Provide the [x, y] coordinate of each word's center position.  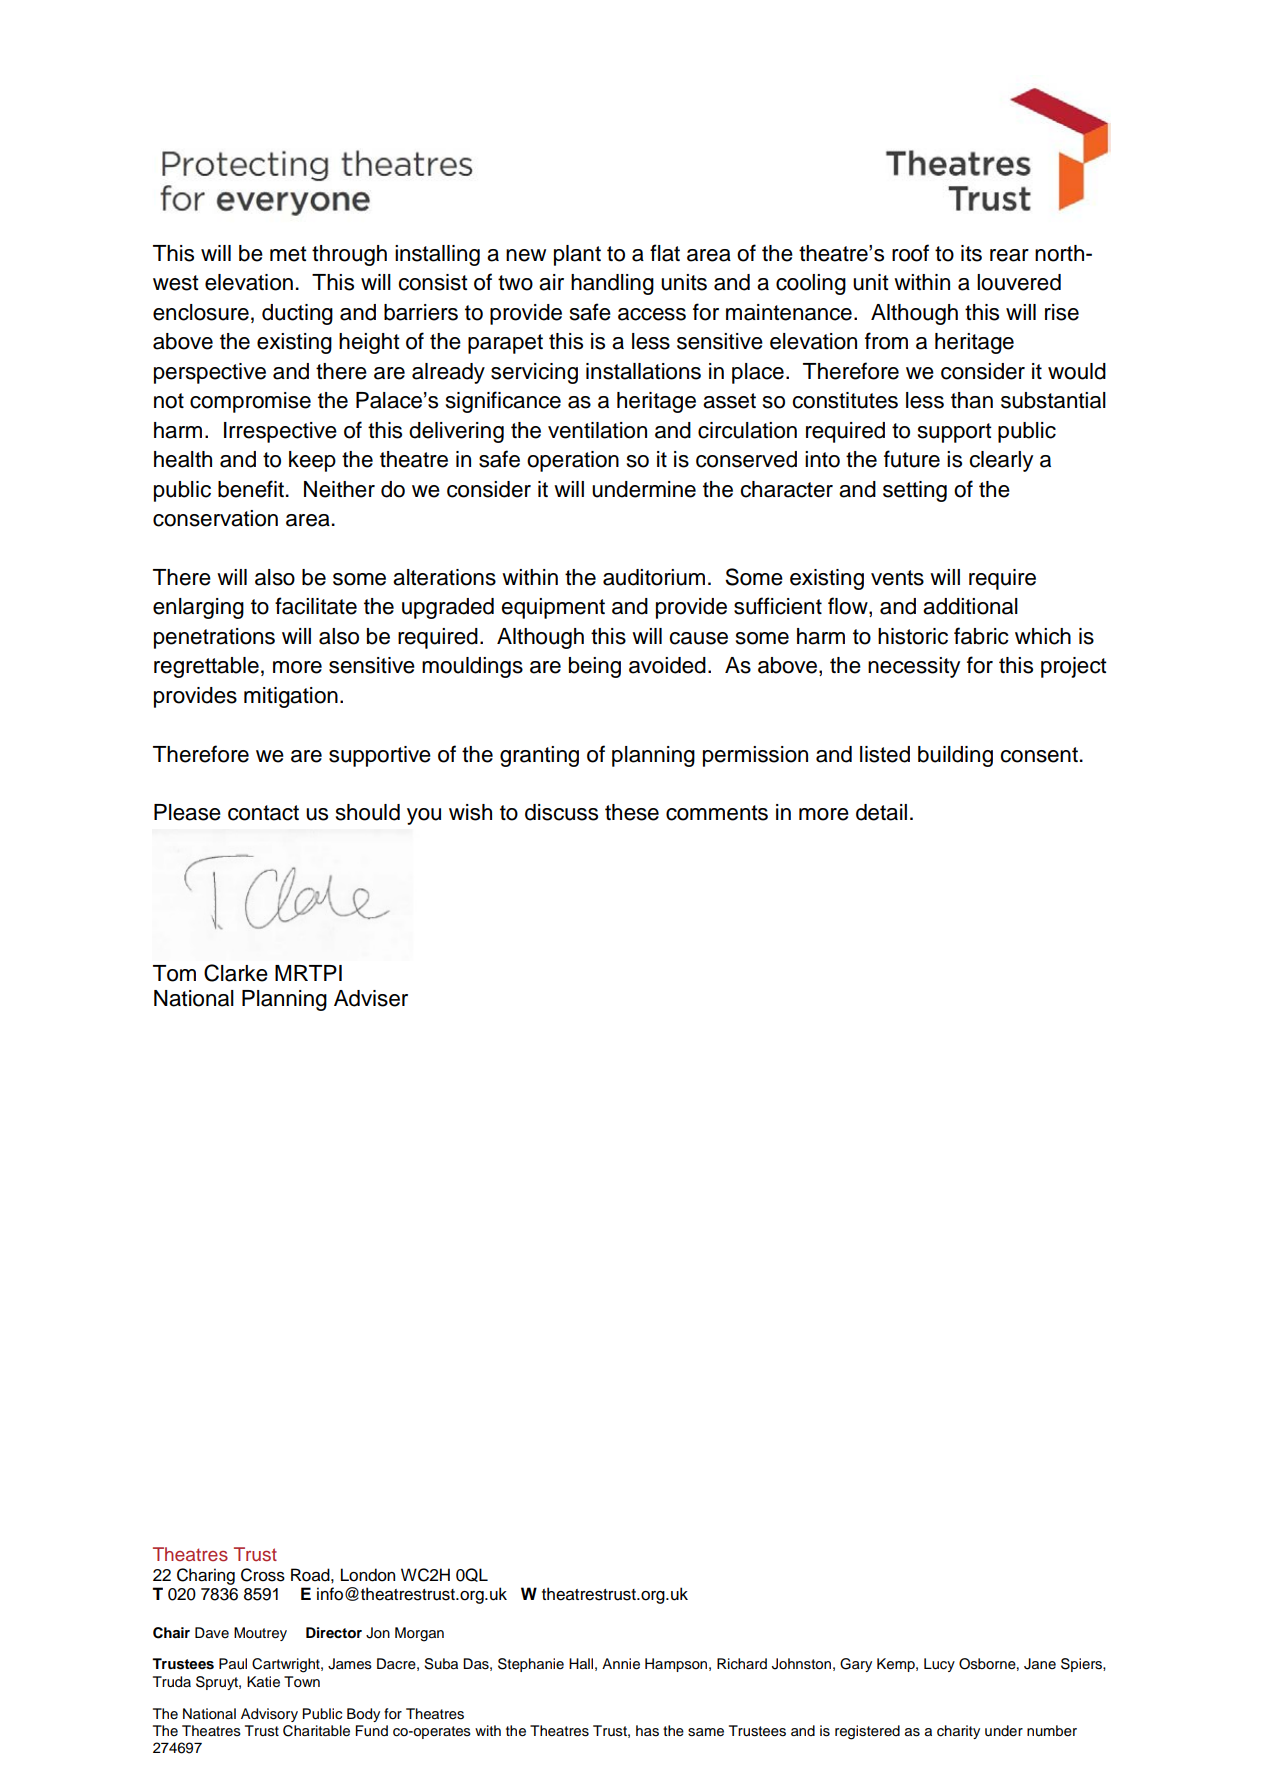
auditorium [654, 577]
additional [970, 606]
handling [612, 284]
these [632, 812]
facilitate [316, 606]
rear [1009, 255]
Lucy [939, 1665]
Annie [621, 1664]
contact [263, 813]
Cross [263, 1575]
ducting [297, 314]
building [955, 756]
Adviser [371, 998]
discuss [561, 812]
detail [881, 812]
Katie [263, 1682]
